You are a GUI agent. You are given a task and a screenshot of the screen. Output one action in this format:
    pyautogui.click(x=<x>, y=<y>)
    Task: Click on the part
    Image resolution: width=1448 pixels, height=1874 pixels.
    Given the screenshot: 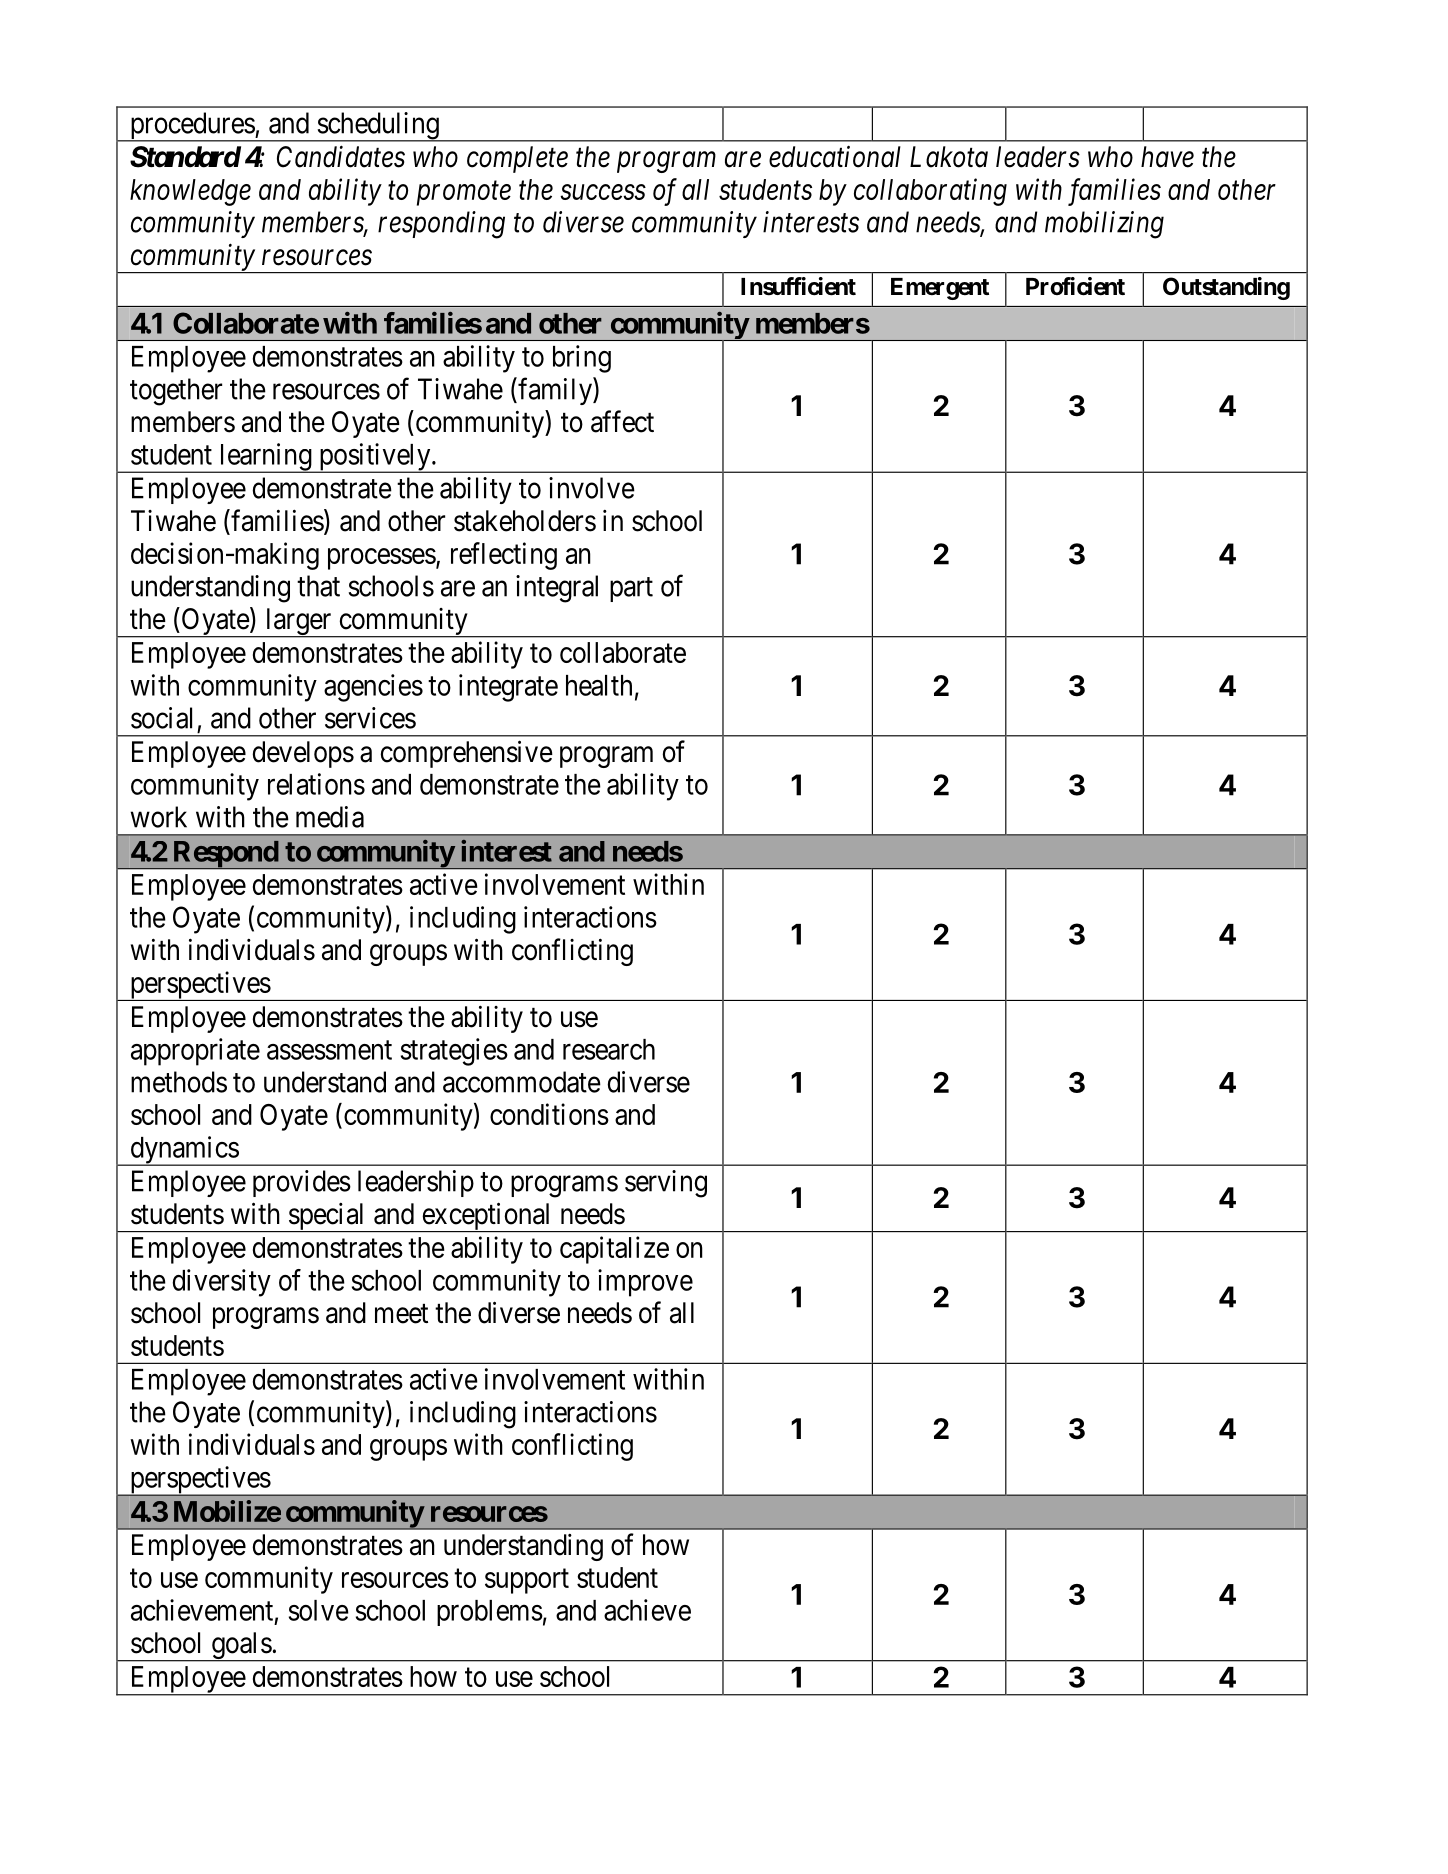 What is the action you would take?
    pyautogui.click(x=631, y=589)
